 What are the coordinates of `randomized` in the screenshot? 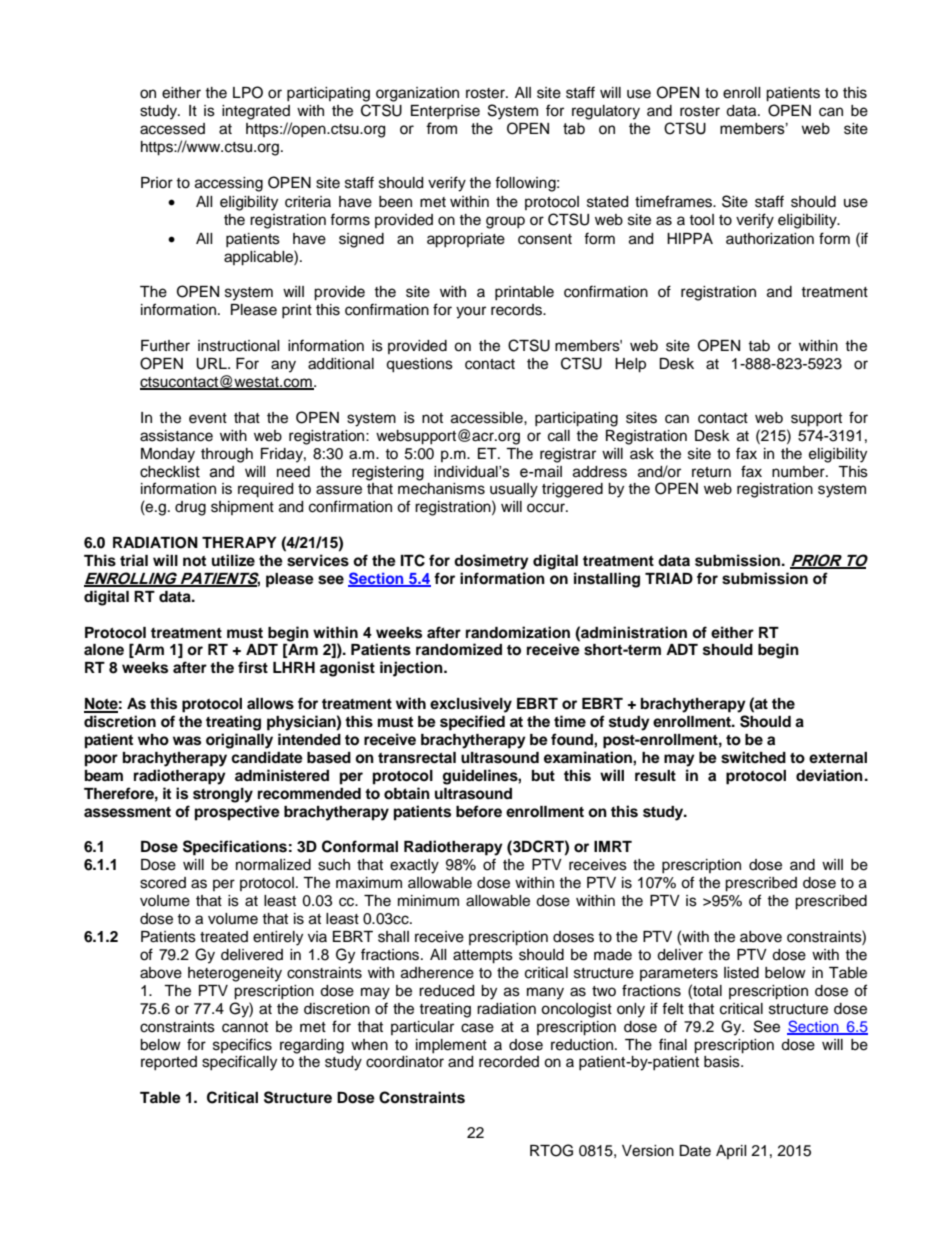 It's located at (459, 649).
